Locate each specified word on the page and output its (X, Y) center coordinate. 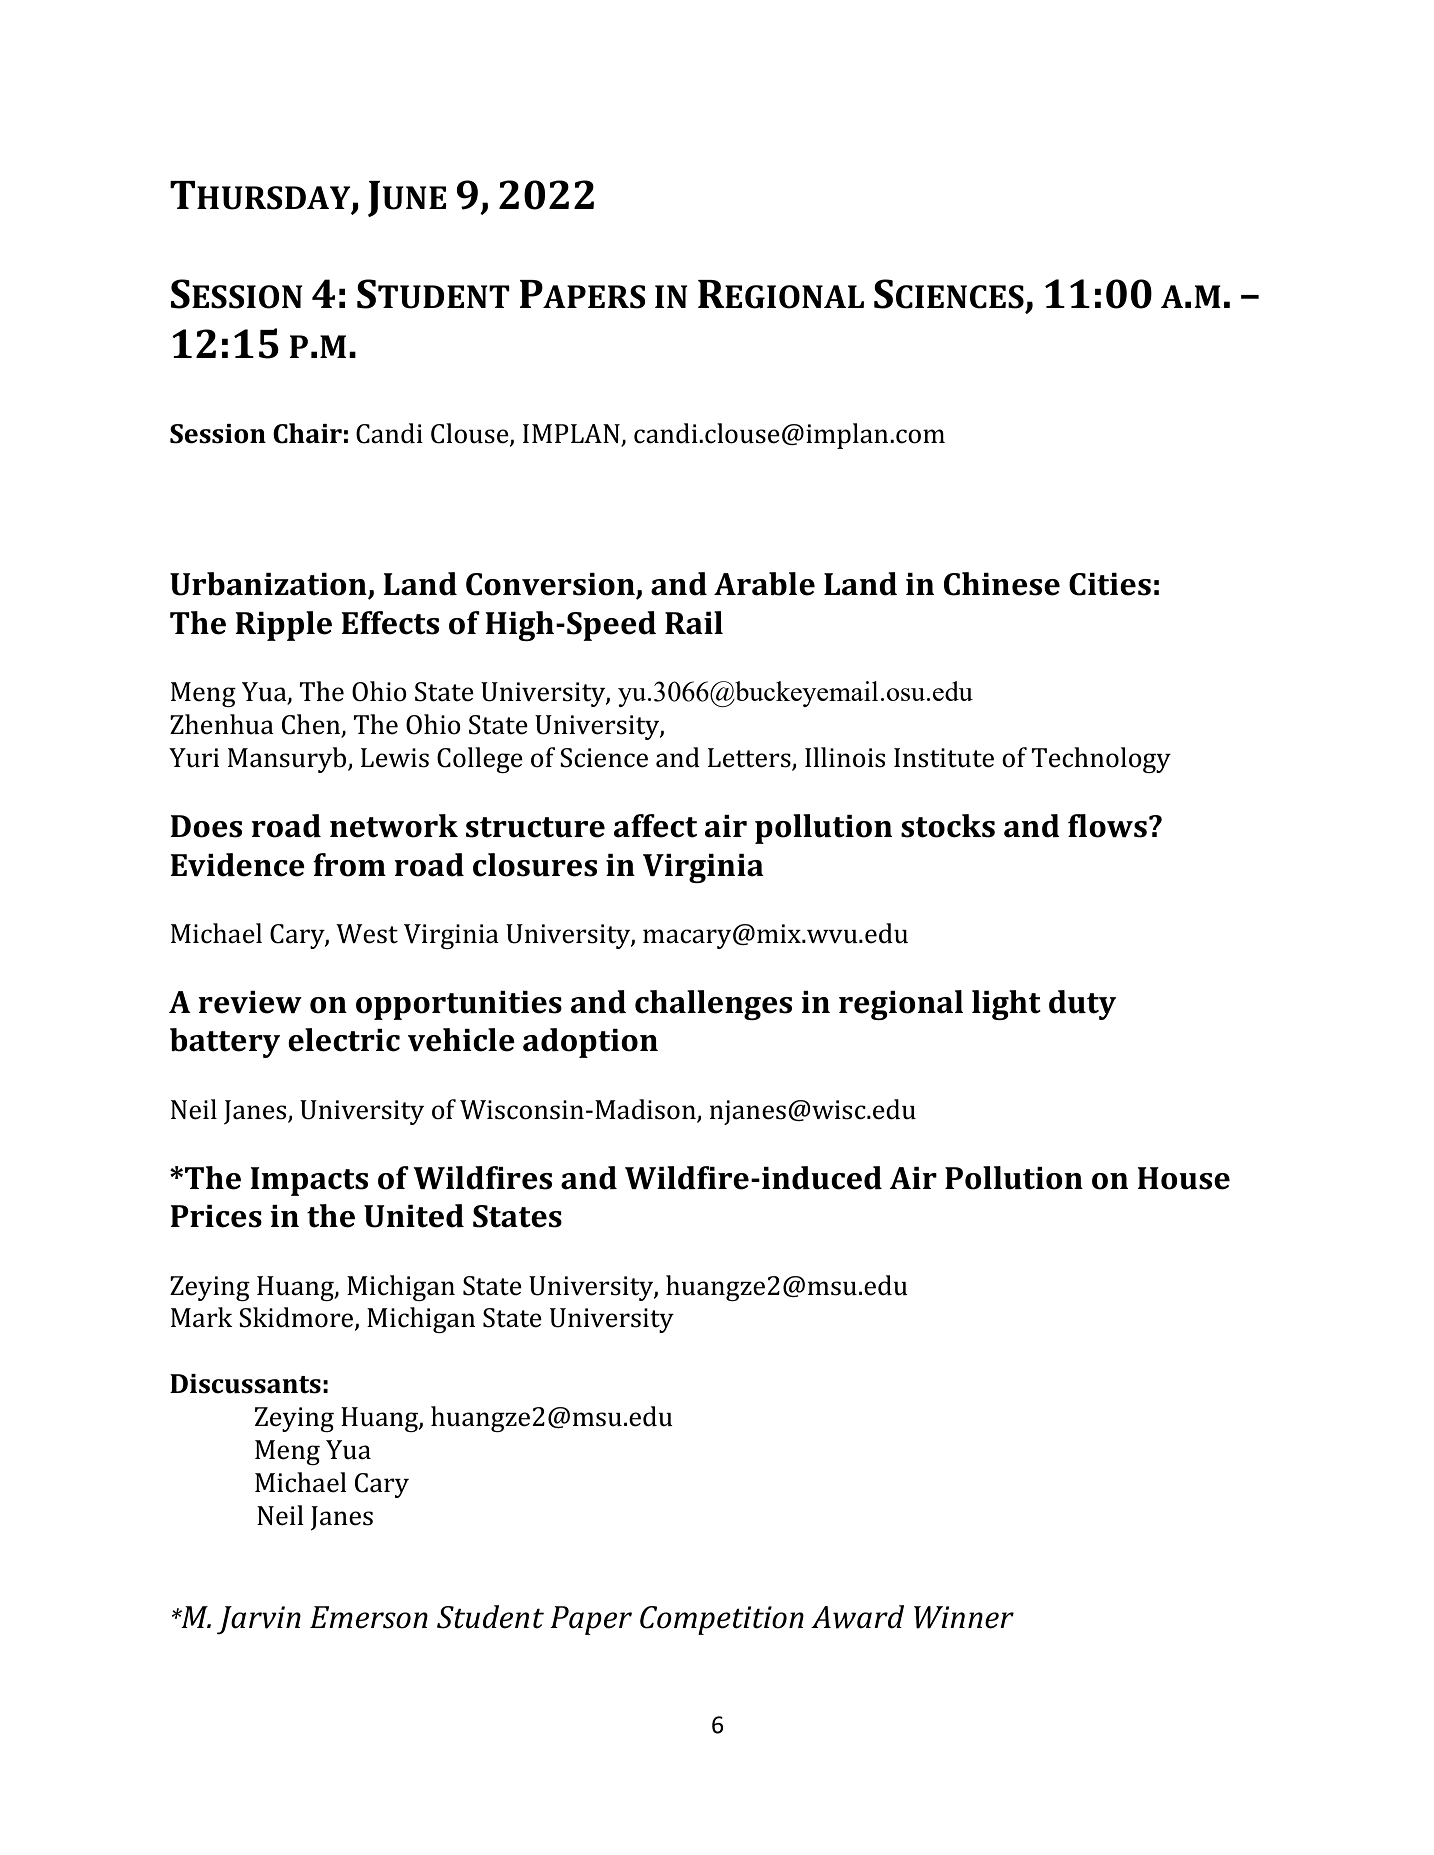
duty (1082, 1005)
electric (344, 1040)
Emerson (369, 1617)
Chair (307, 433)
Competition (722, 1620)
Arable (764, 584)
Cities (1110, 584)
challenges (713, 1005)
